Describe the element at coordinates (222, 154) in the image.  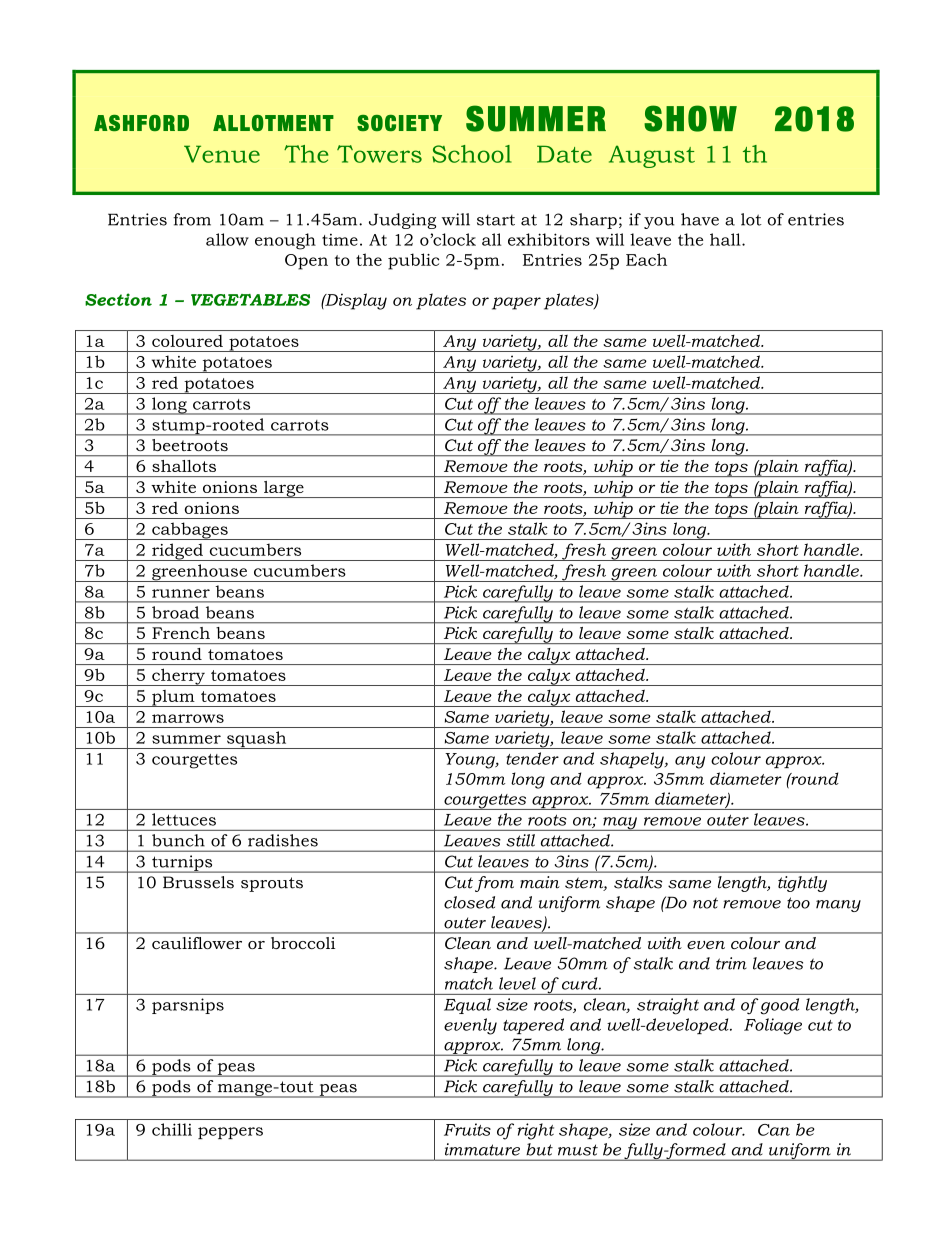
I see `Venue` at that location.
